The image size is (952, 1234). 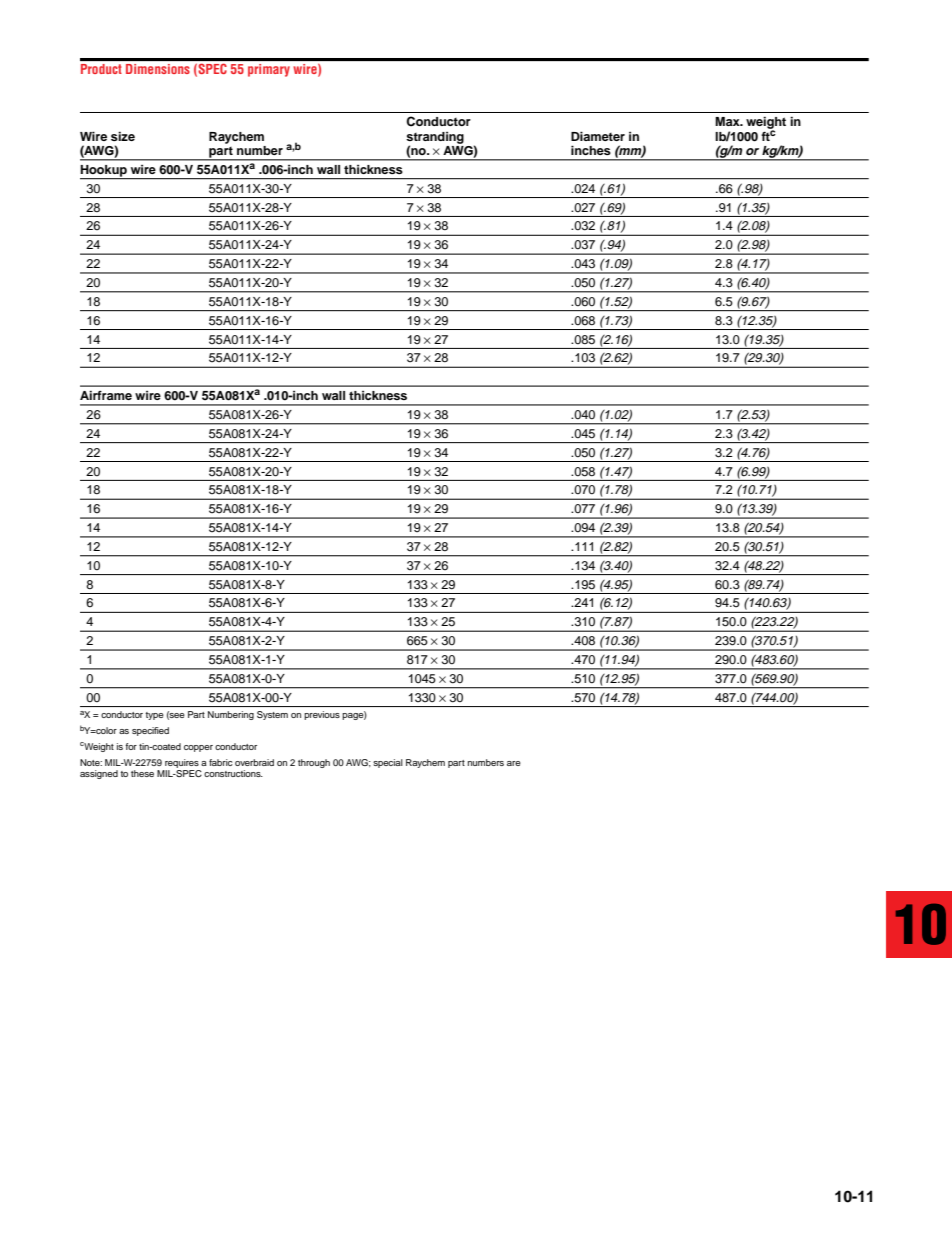 What do you see at coordinates (158, 69) in the screenshot?
I see `Dimensions` at bounding box center [158, 69].
